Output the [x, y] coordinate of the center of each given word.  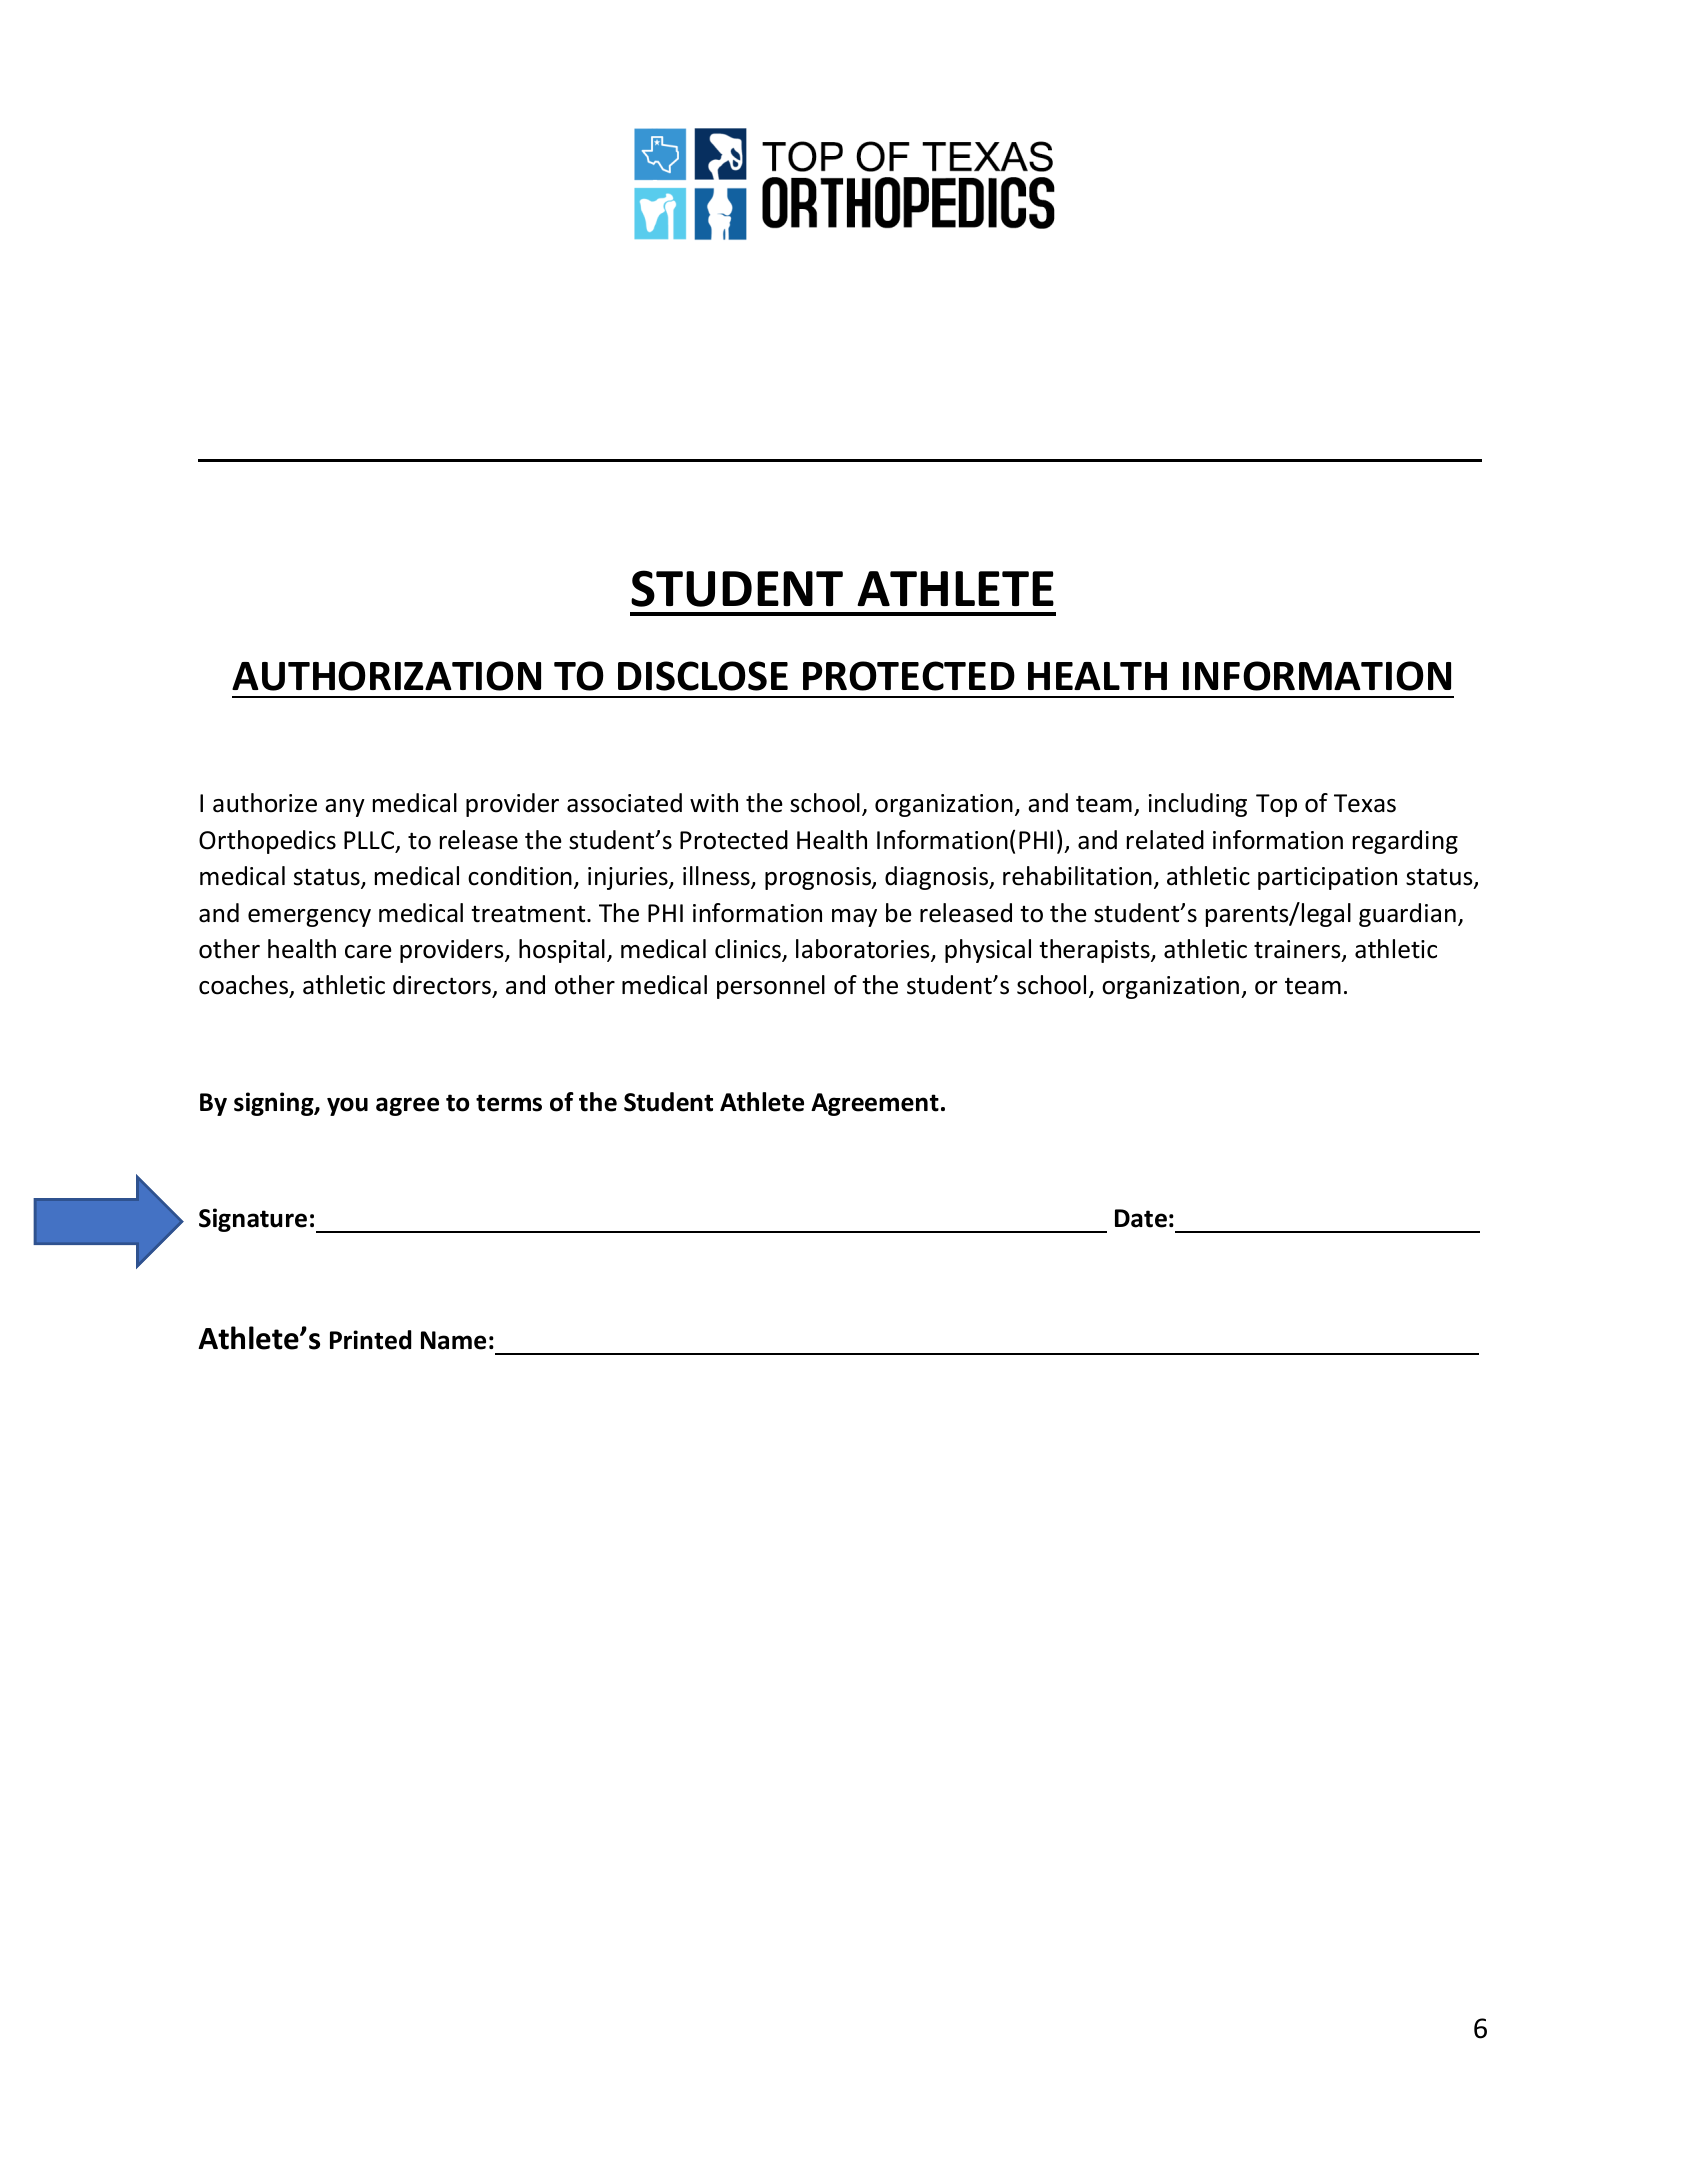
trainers [1298, 950]
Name [453, 1340]
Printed [370, 1340]
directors [442, 985]
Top [1276, 805]
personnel [771, 987]
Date [1141, 1218]
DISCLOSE [703, 676]
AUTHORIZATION [386, 676]
